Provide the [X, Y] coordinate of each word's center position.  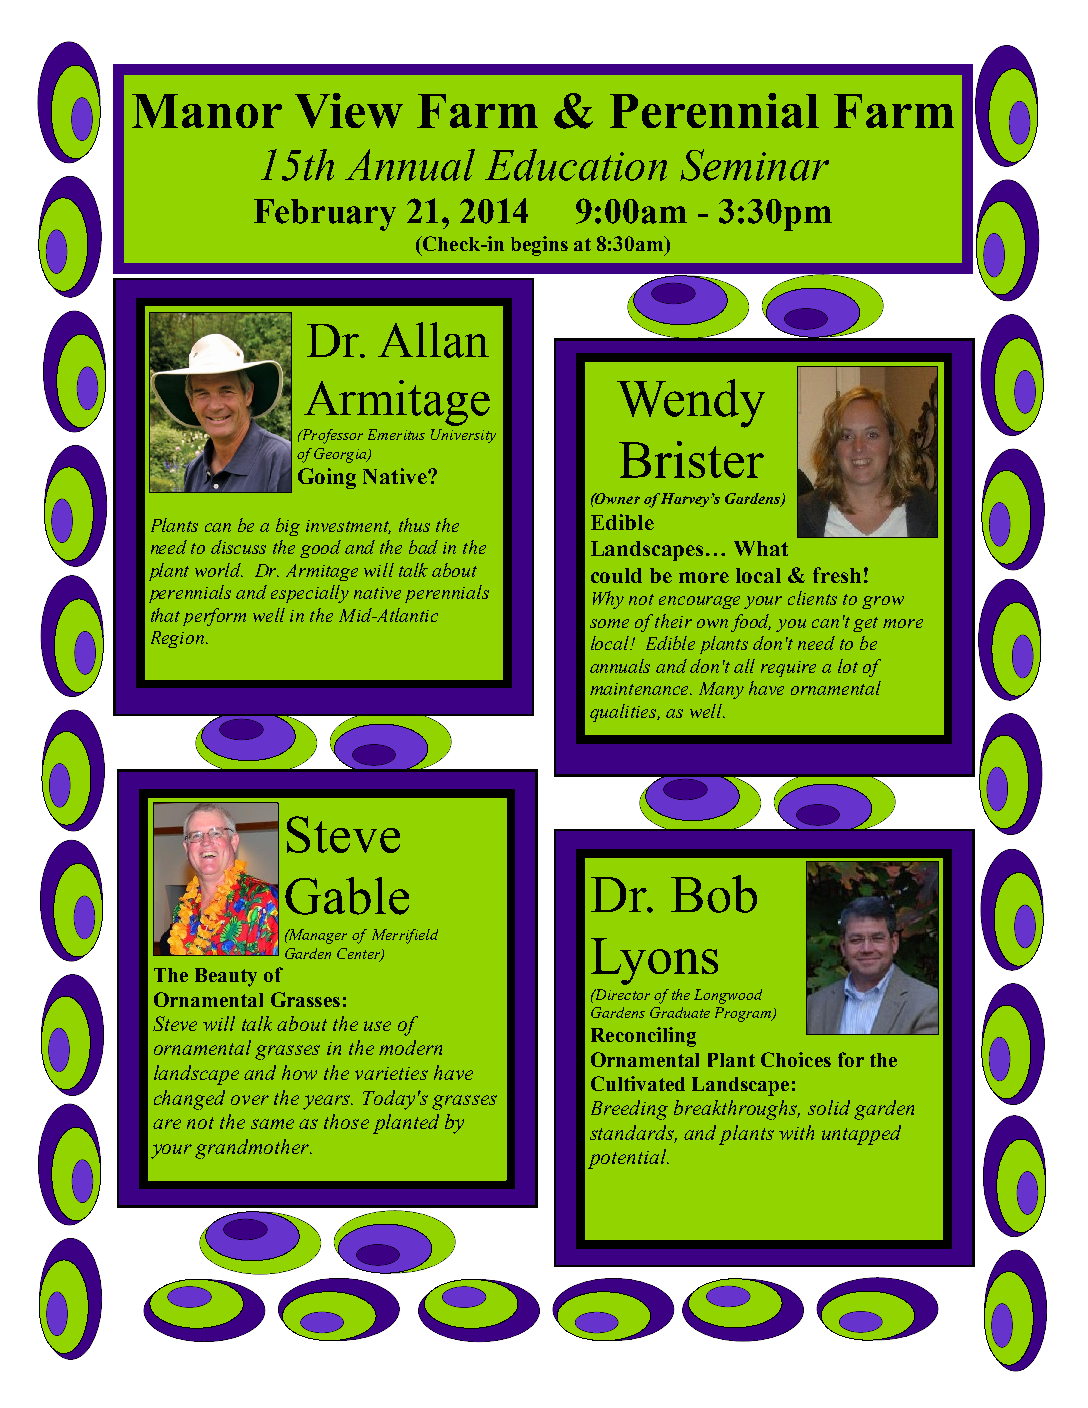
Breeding [629, 1110]
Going [327, 478]
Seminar [754, 165]
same [272, 1124]
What [761, 548]
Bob [714, 894]
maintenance [641, 689]
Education [576, 165]
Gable [347, 896]
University [463, 436]
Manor [207, 111]
